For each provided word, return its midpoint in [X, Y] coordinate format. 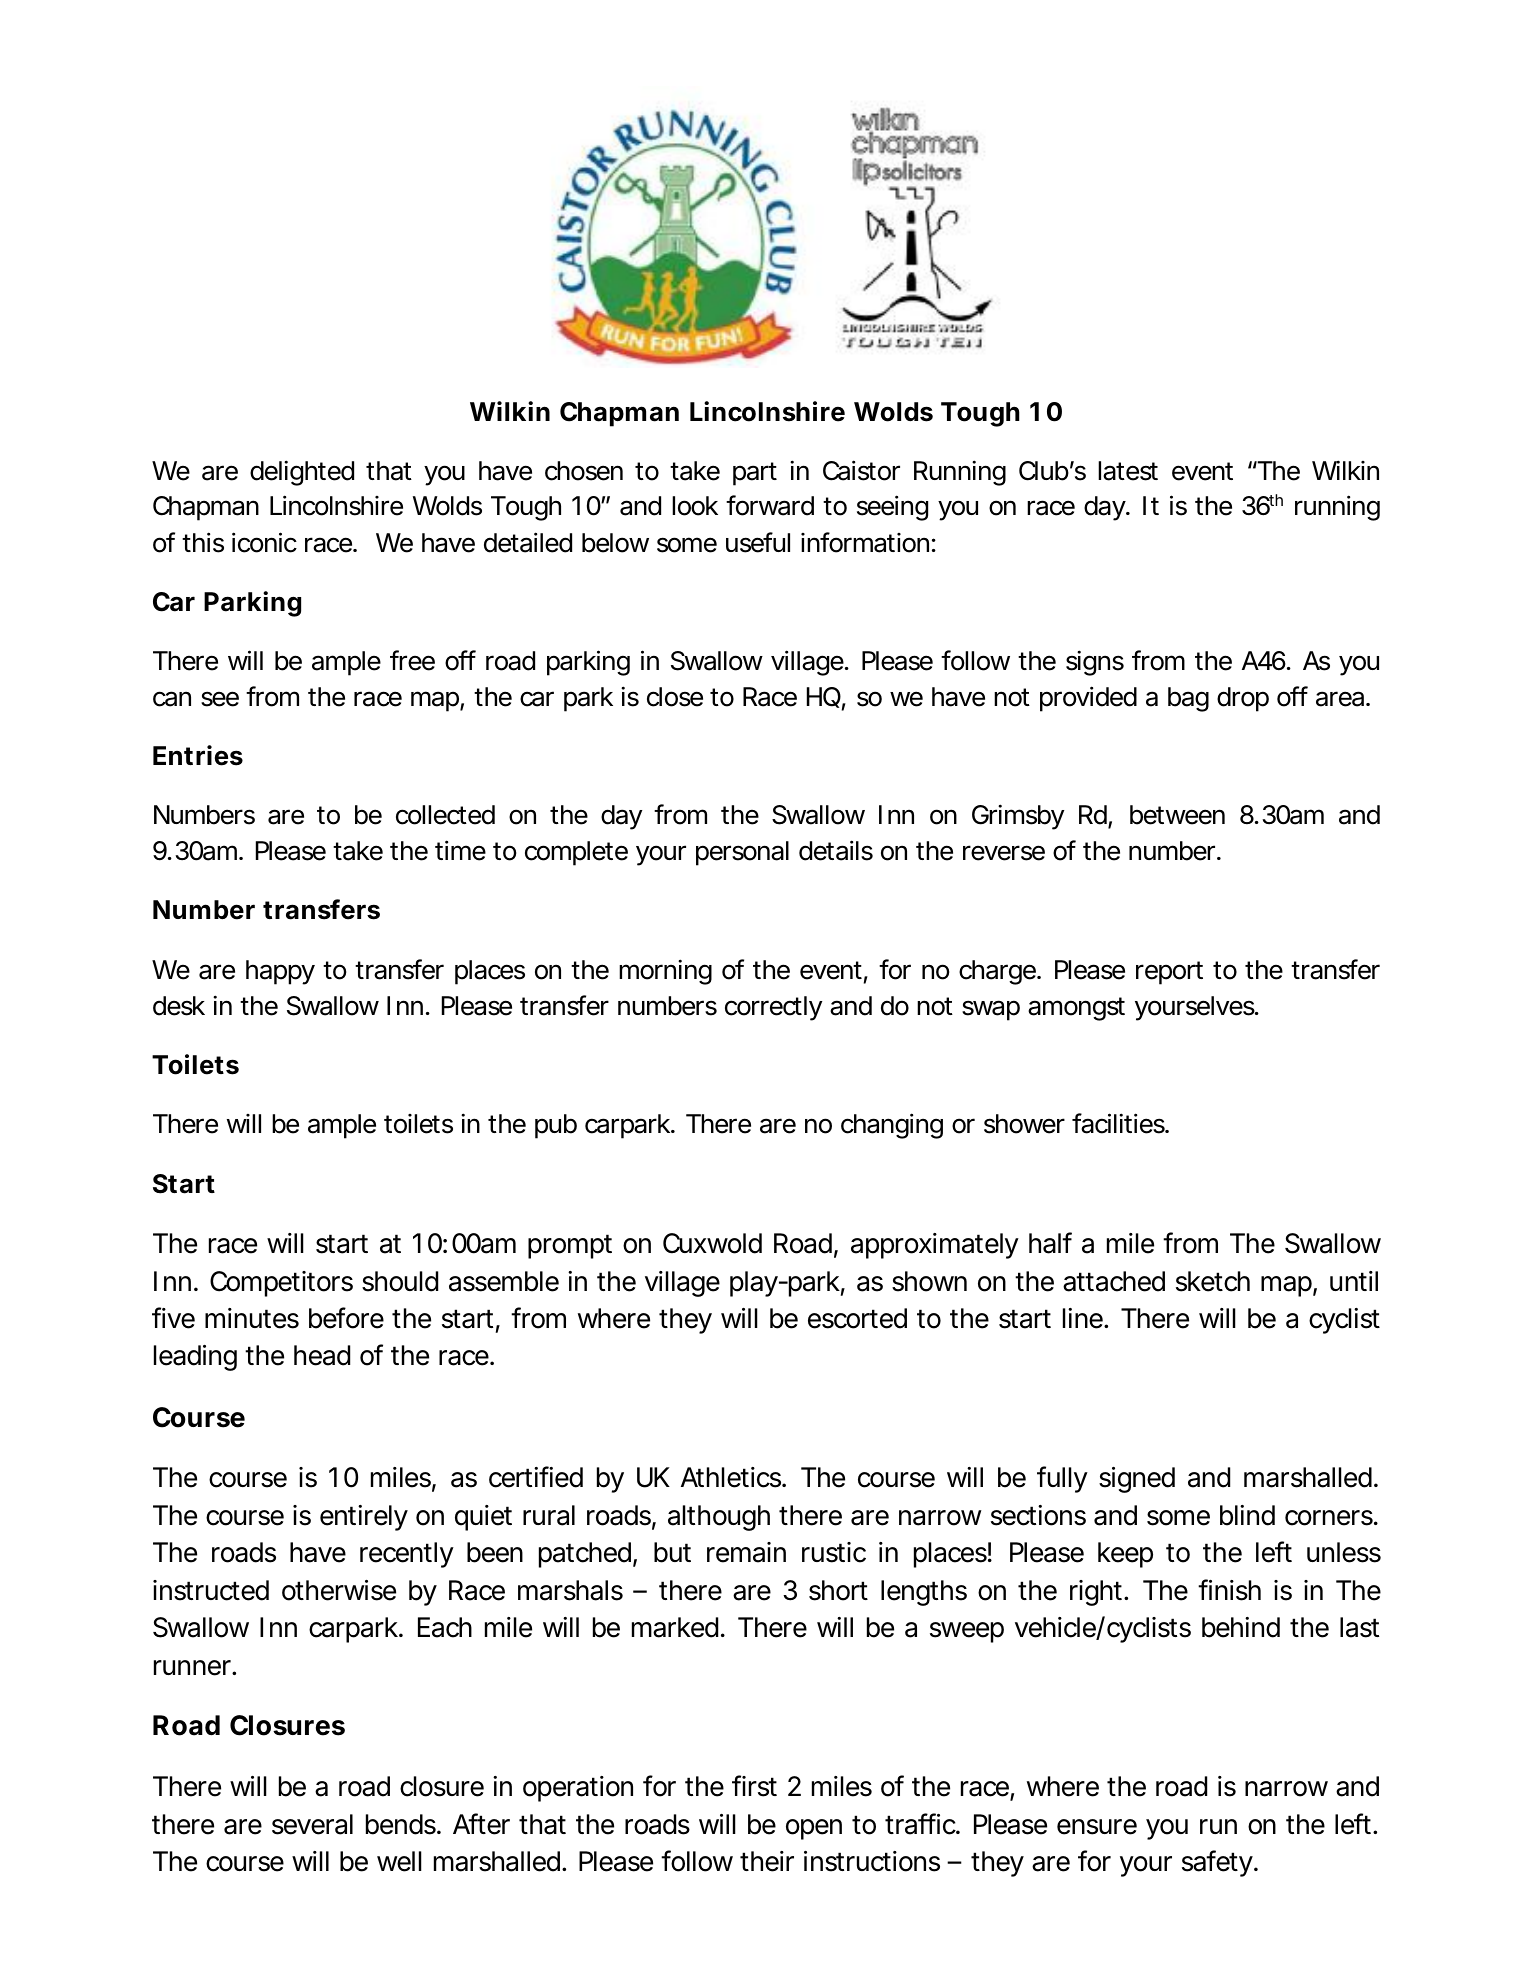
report [1169, 973]
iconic [264, 542]
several [312, 1824]
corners [1329, 1518]
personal [742, 853]
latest [1128, 471]
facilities [1119, 1123]
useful [758, 542]
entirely [364, 1518]
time [460, 850]
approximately [935, 1246]
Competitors [281, 1284]
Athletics [731, 1477]
